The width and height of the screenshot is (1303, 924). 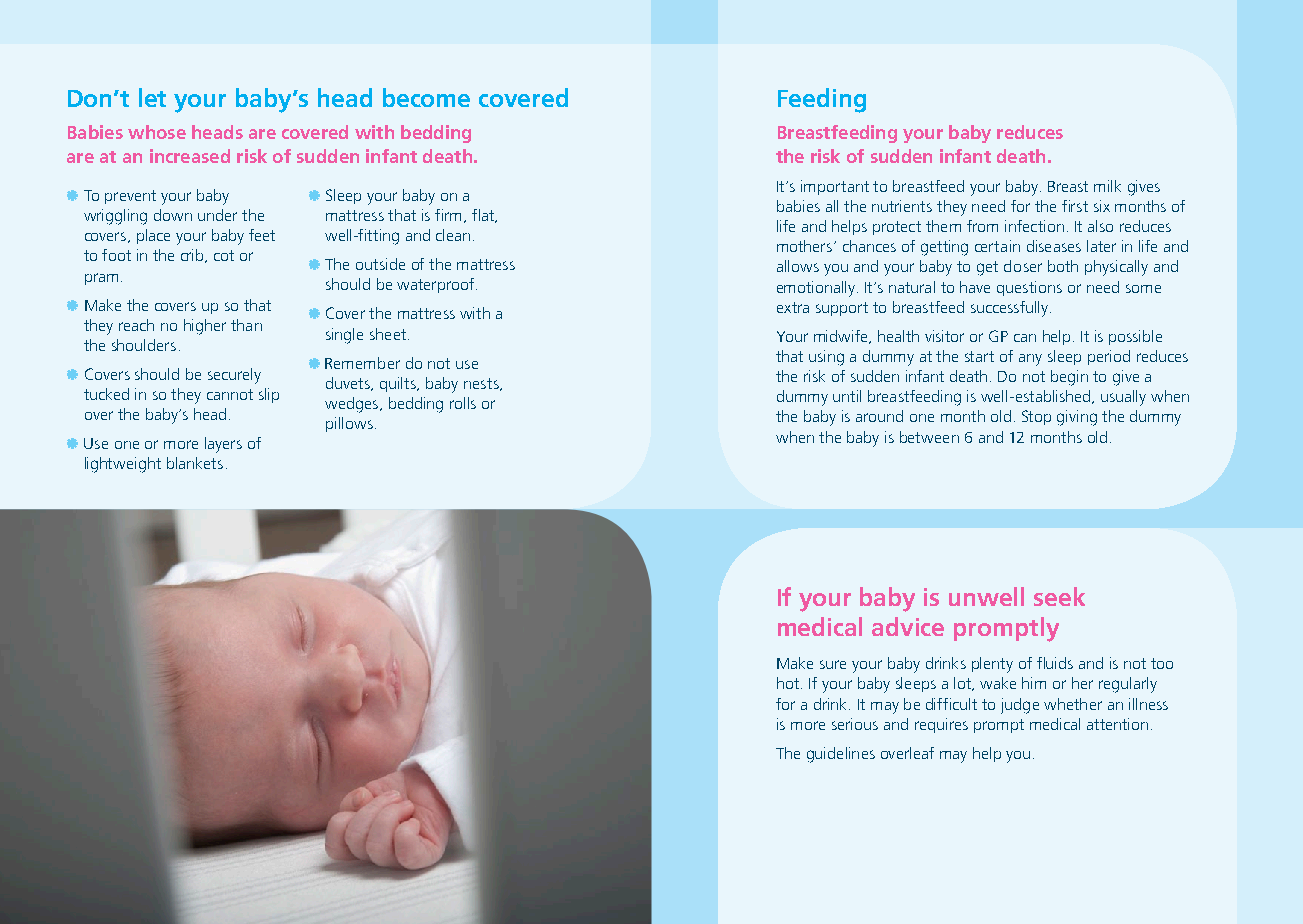 What do you see at coordinates (157, 132) in the screenshot?
I see `whose` at bounding box center [157, 132].
